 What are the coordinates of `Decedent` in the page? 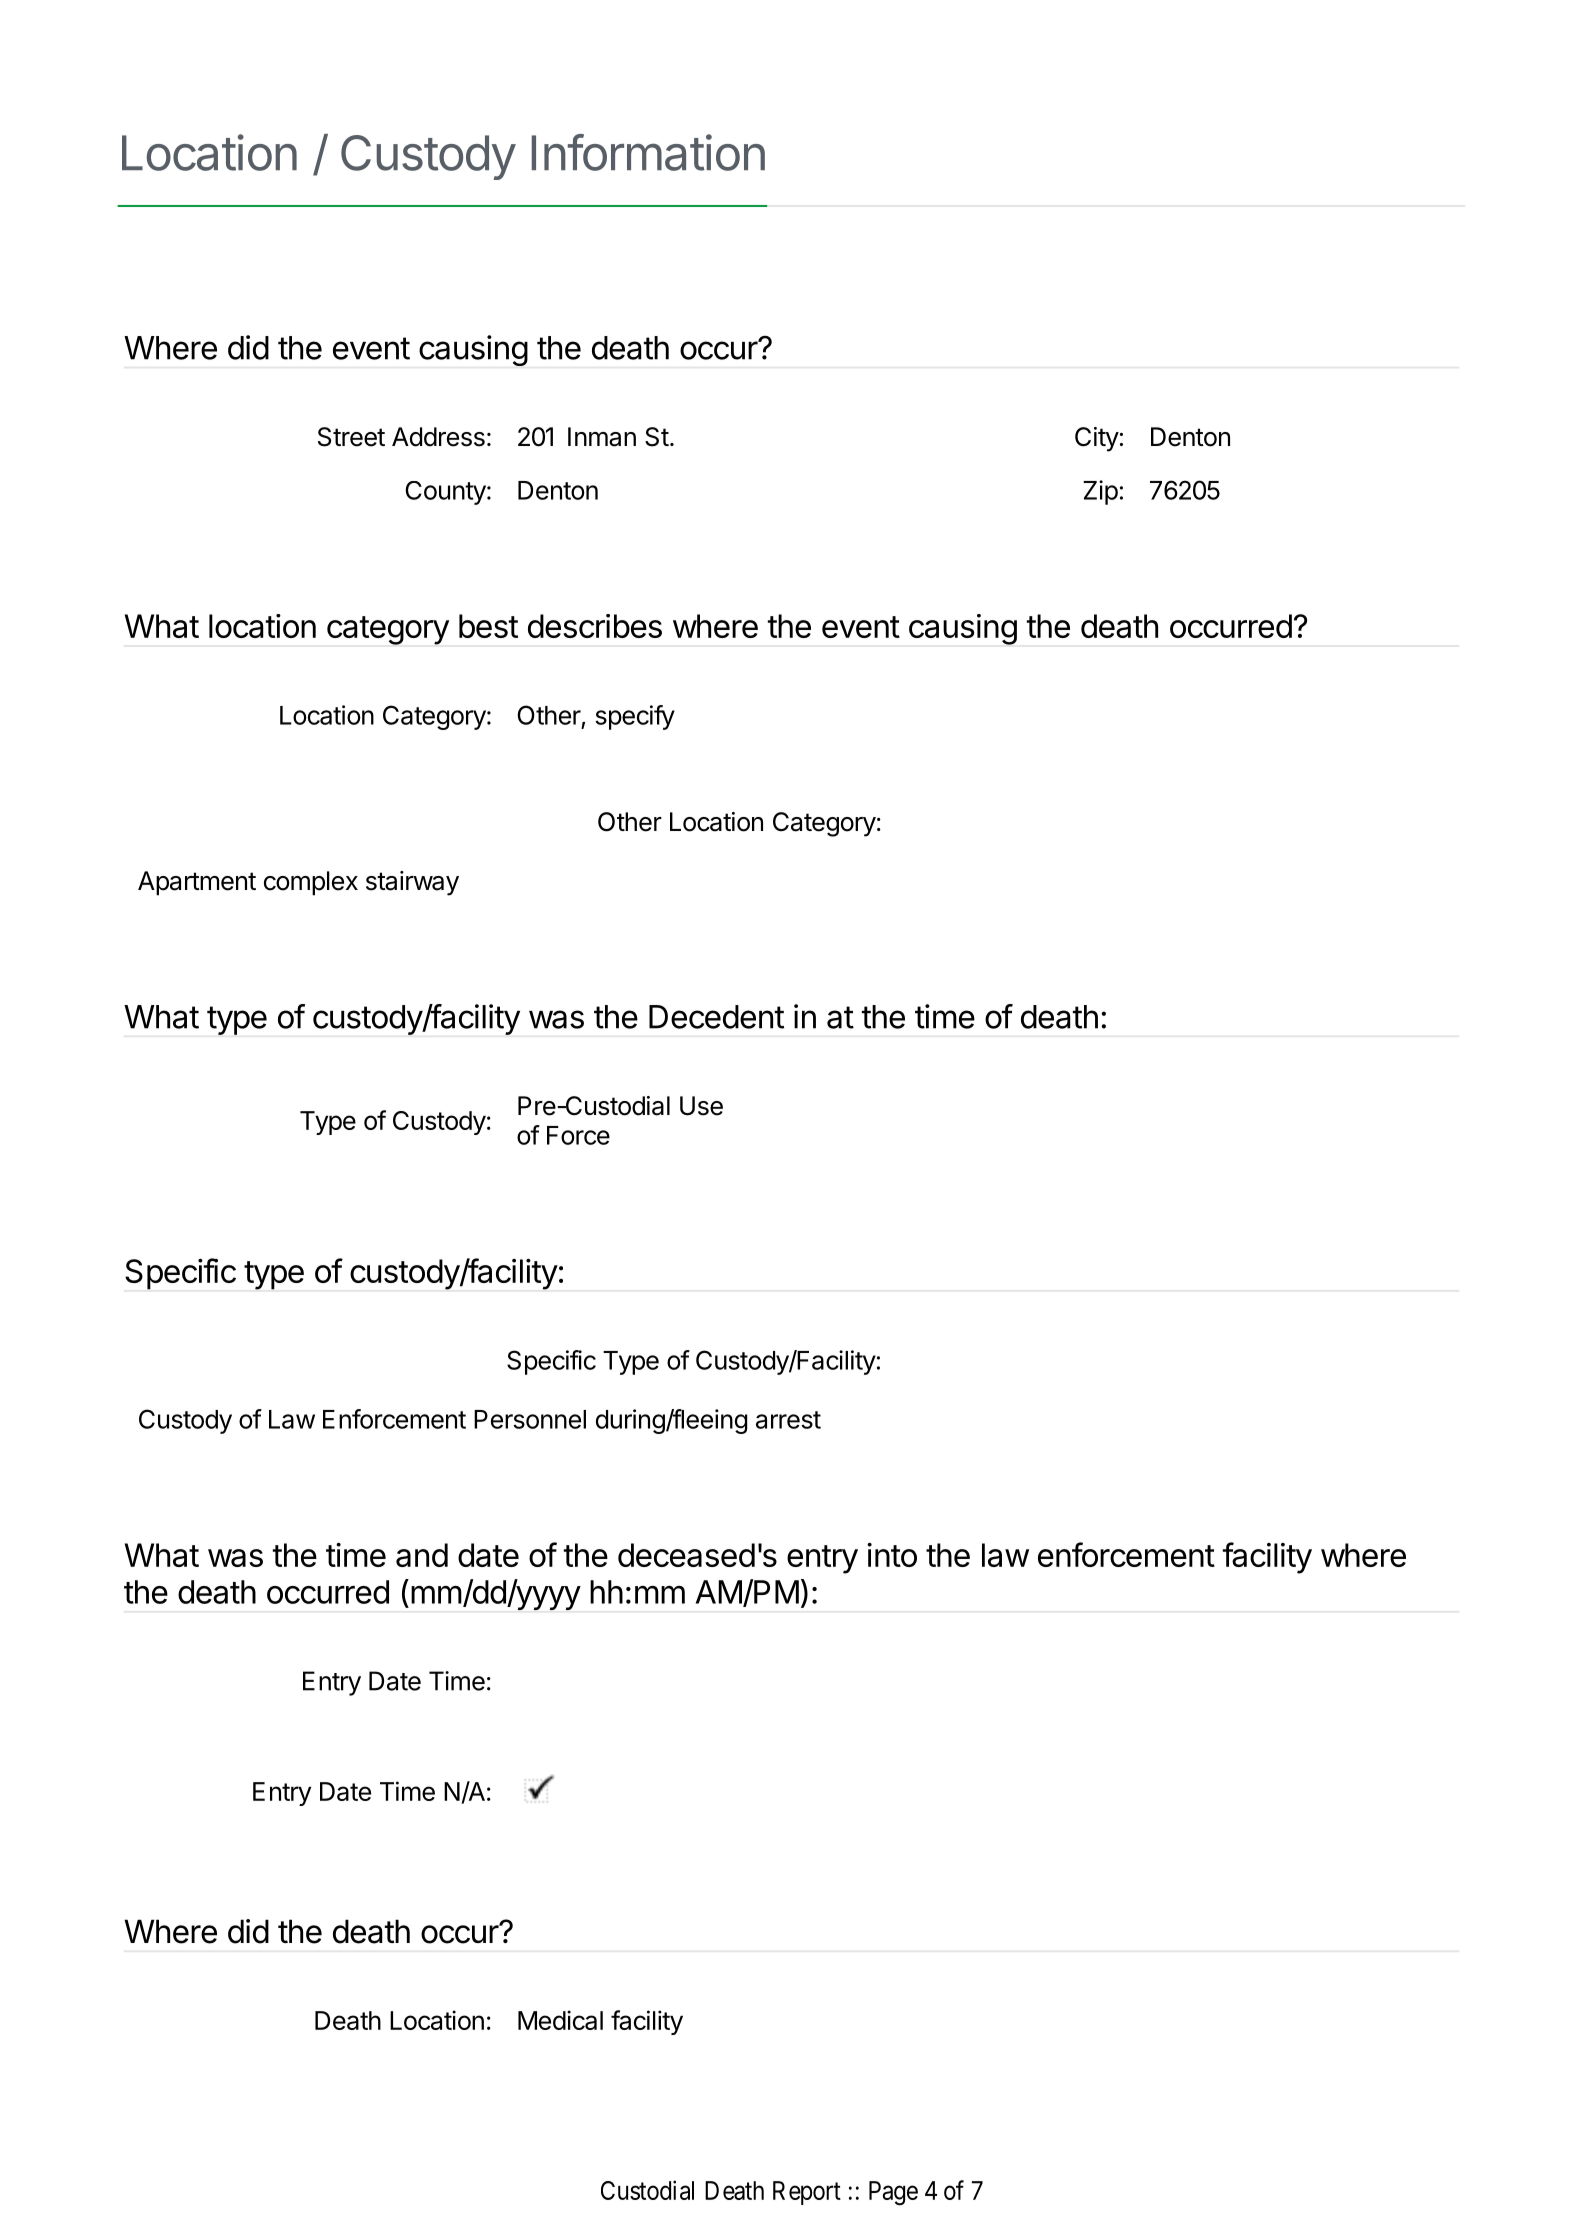 It's located at (716, 1017).
